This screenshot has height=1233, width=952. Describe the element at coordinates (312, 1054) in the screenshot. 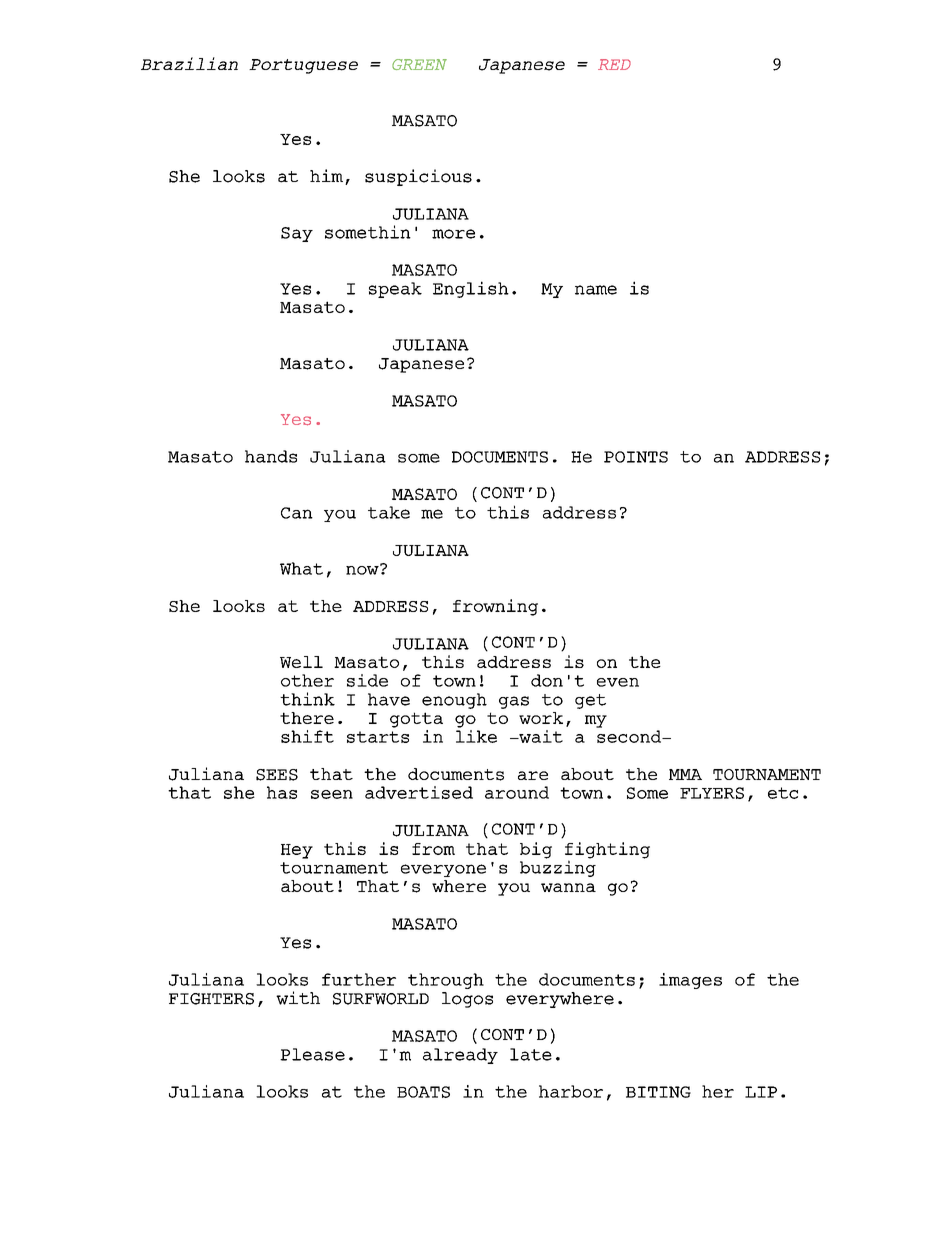

I see `Please` at that location.
